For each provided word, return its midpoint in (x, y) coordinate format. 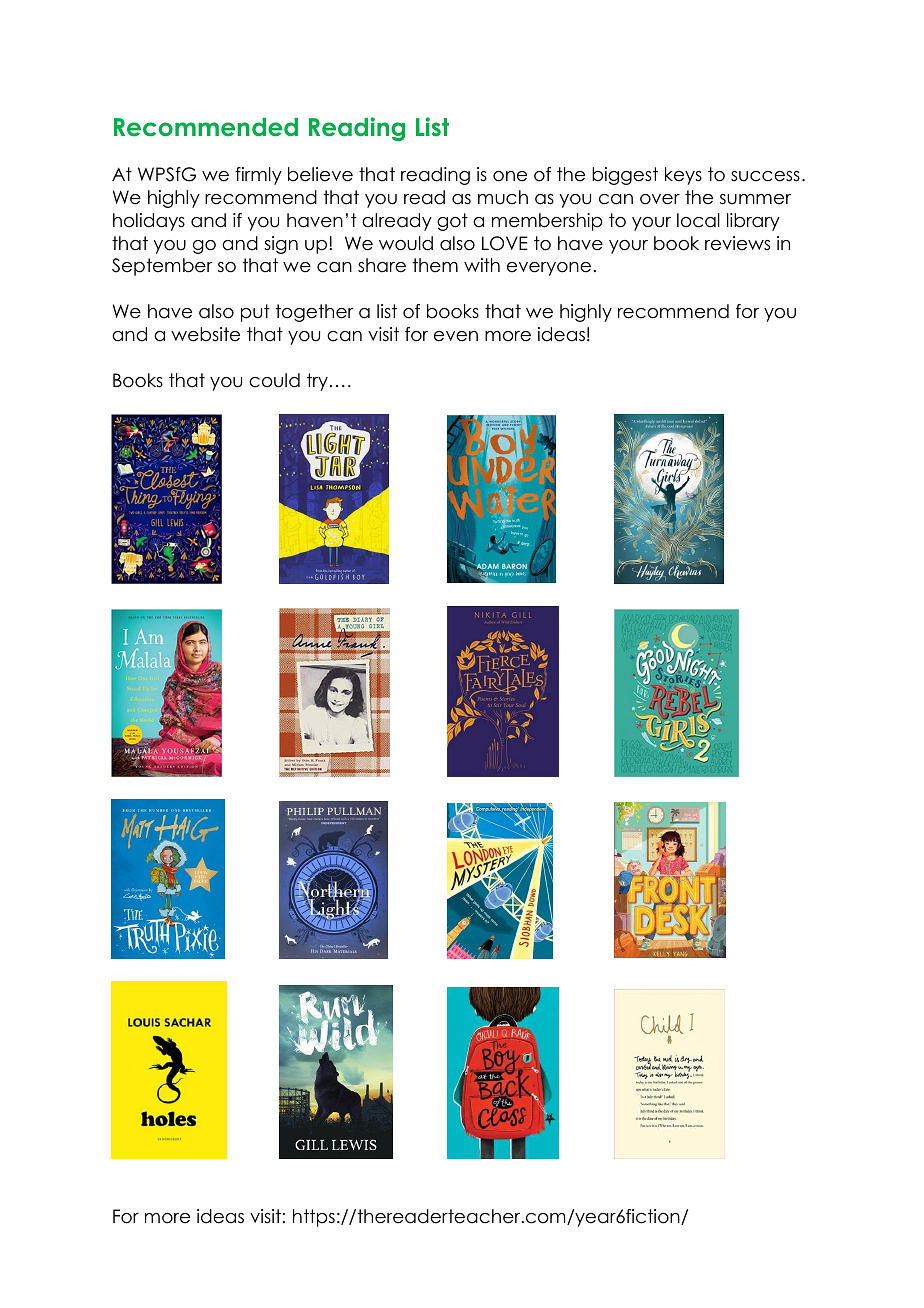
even (456, 336)
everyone (549, 269)
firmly (258, 176)
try (317, 382)
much (503, 197)
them (435, 265)
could (274, 380)
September (162, 267)
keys (683, 176)
